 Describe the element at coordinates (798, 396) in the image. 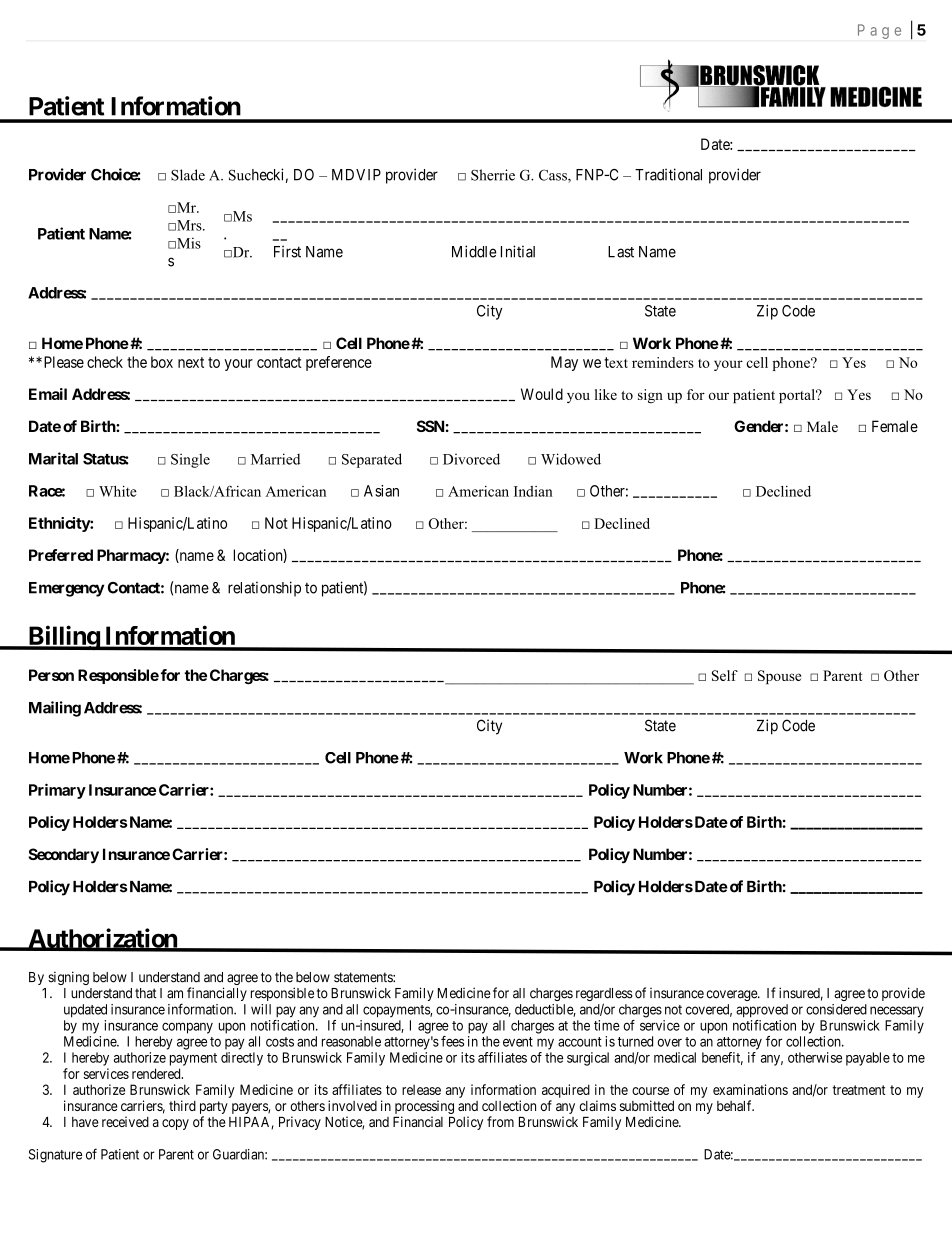

I see `portal` at that location.
